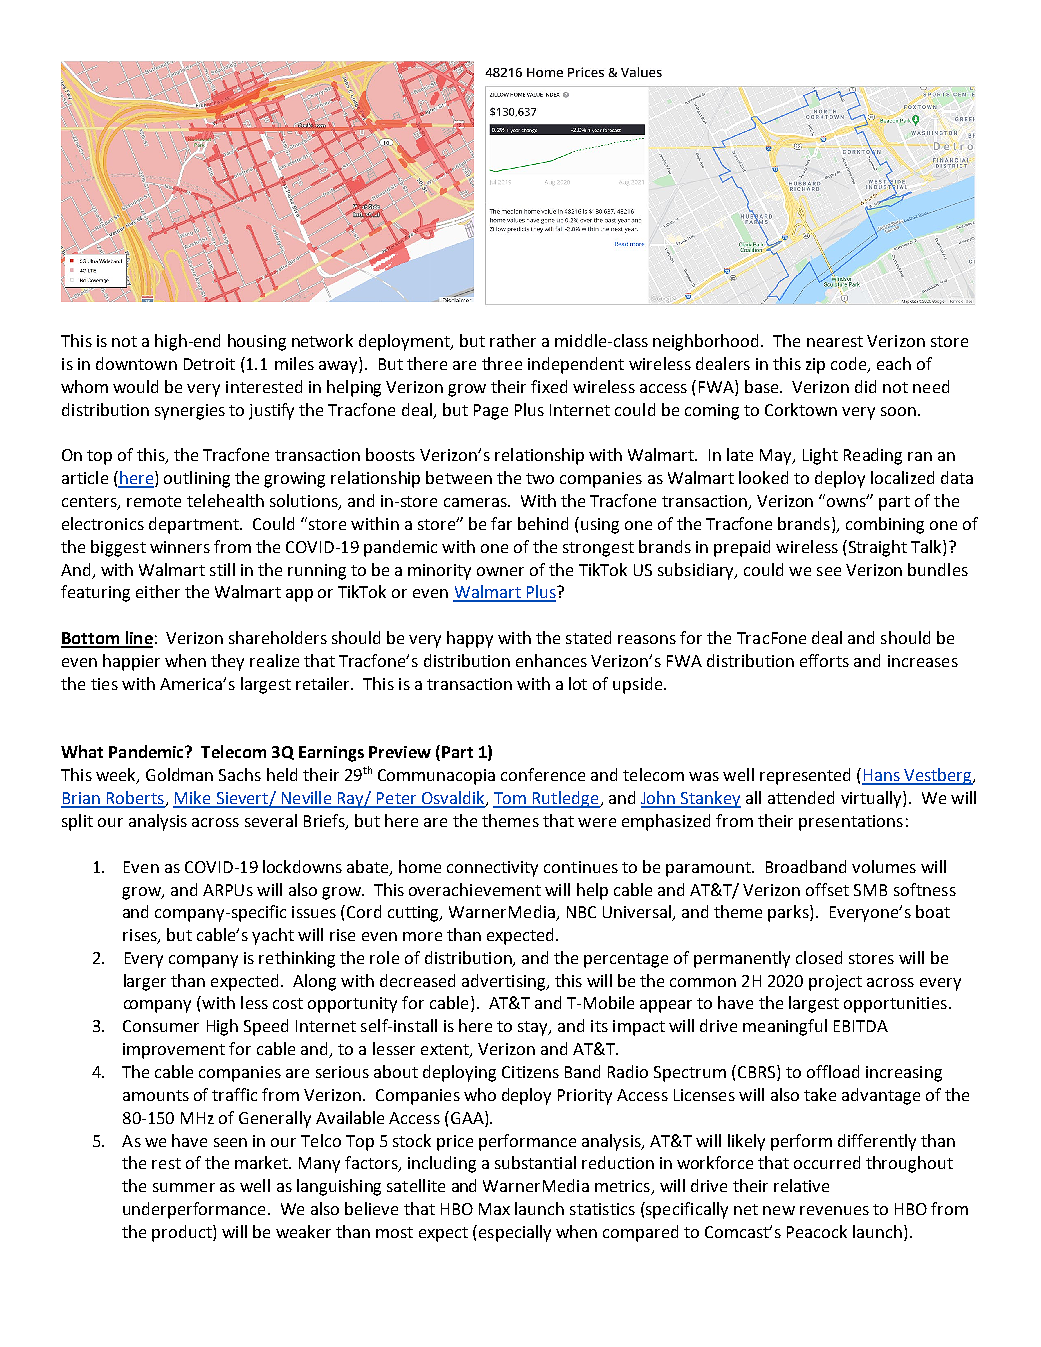 This document has height=1347, width=1041. What do you see at coordinates (502, 363) in the document?
I see `three` at bounding box center [502, 363].
